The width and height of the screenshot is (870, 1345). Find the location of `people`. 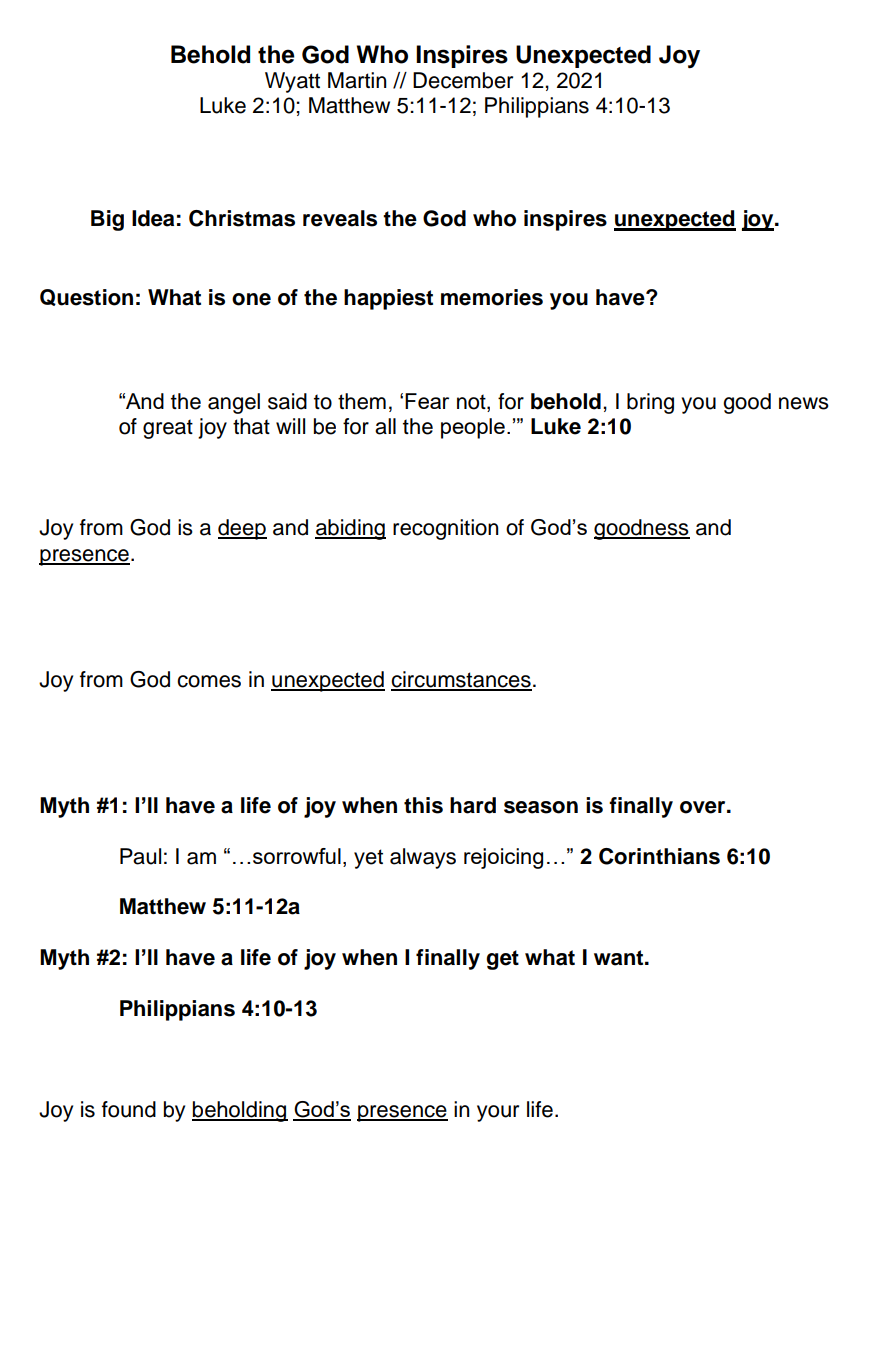

people is located at coordinates (473, 428).
